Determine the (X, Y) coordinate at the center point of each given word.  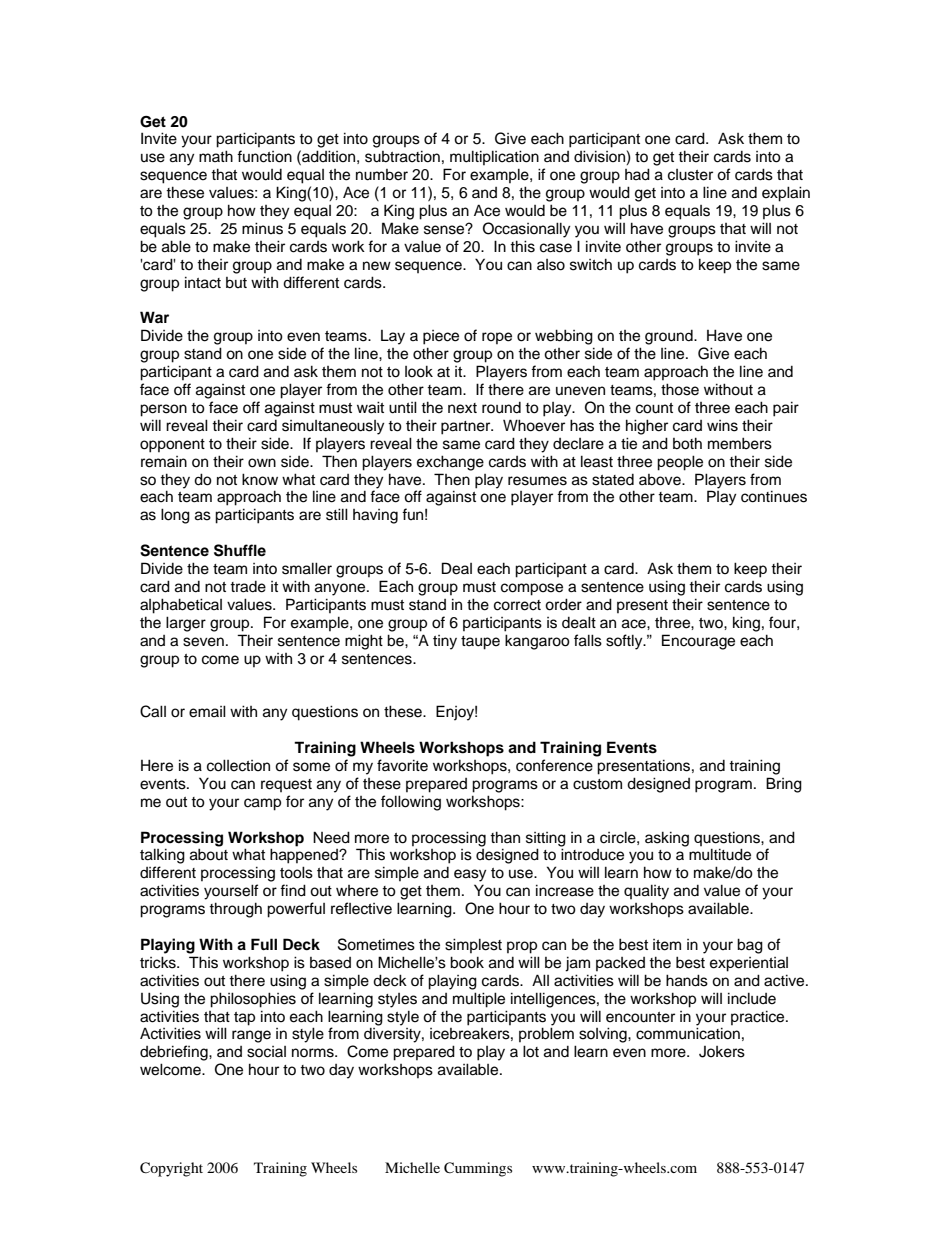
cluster (690, 175)
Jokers (722, 1052)
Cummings (478, 1169)
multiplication (494, 157)
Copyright (171, 1169)
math (216, 156)
